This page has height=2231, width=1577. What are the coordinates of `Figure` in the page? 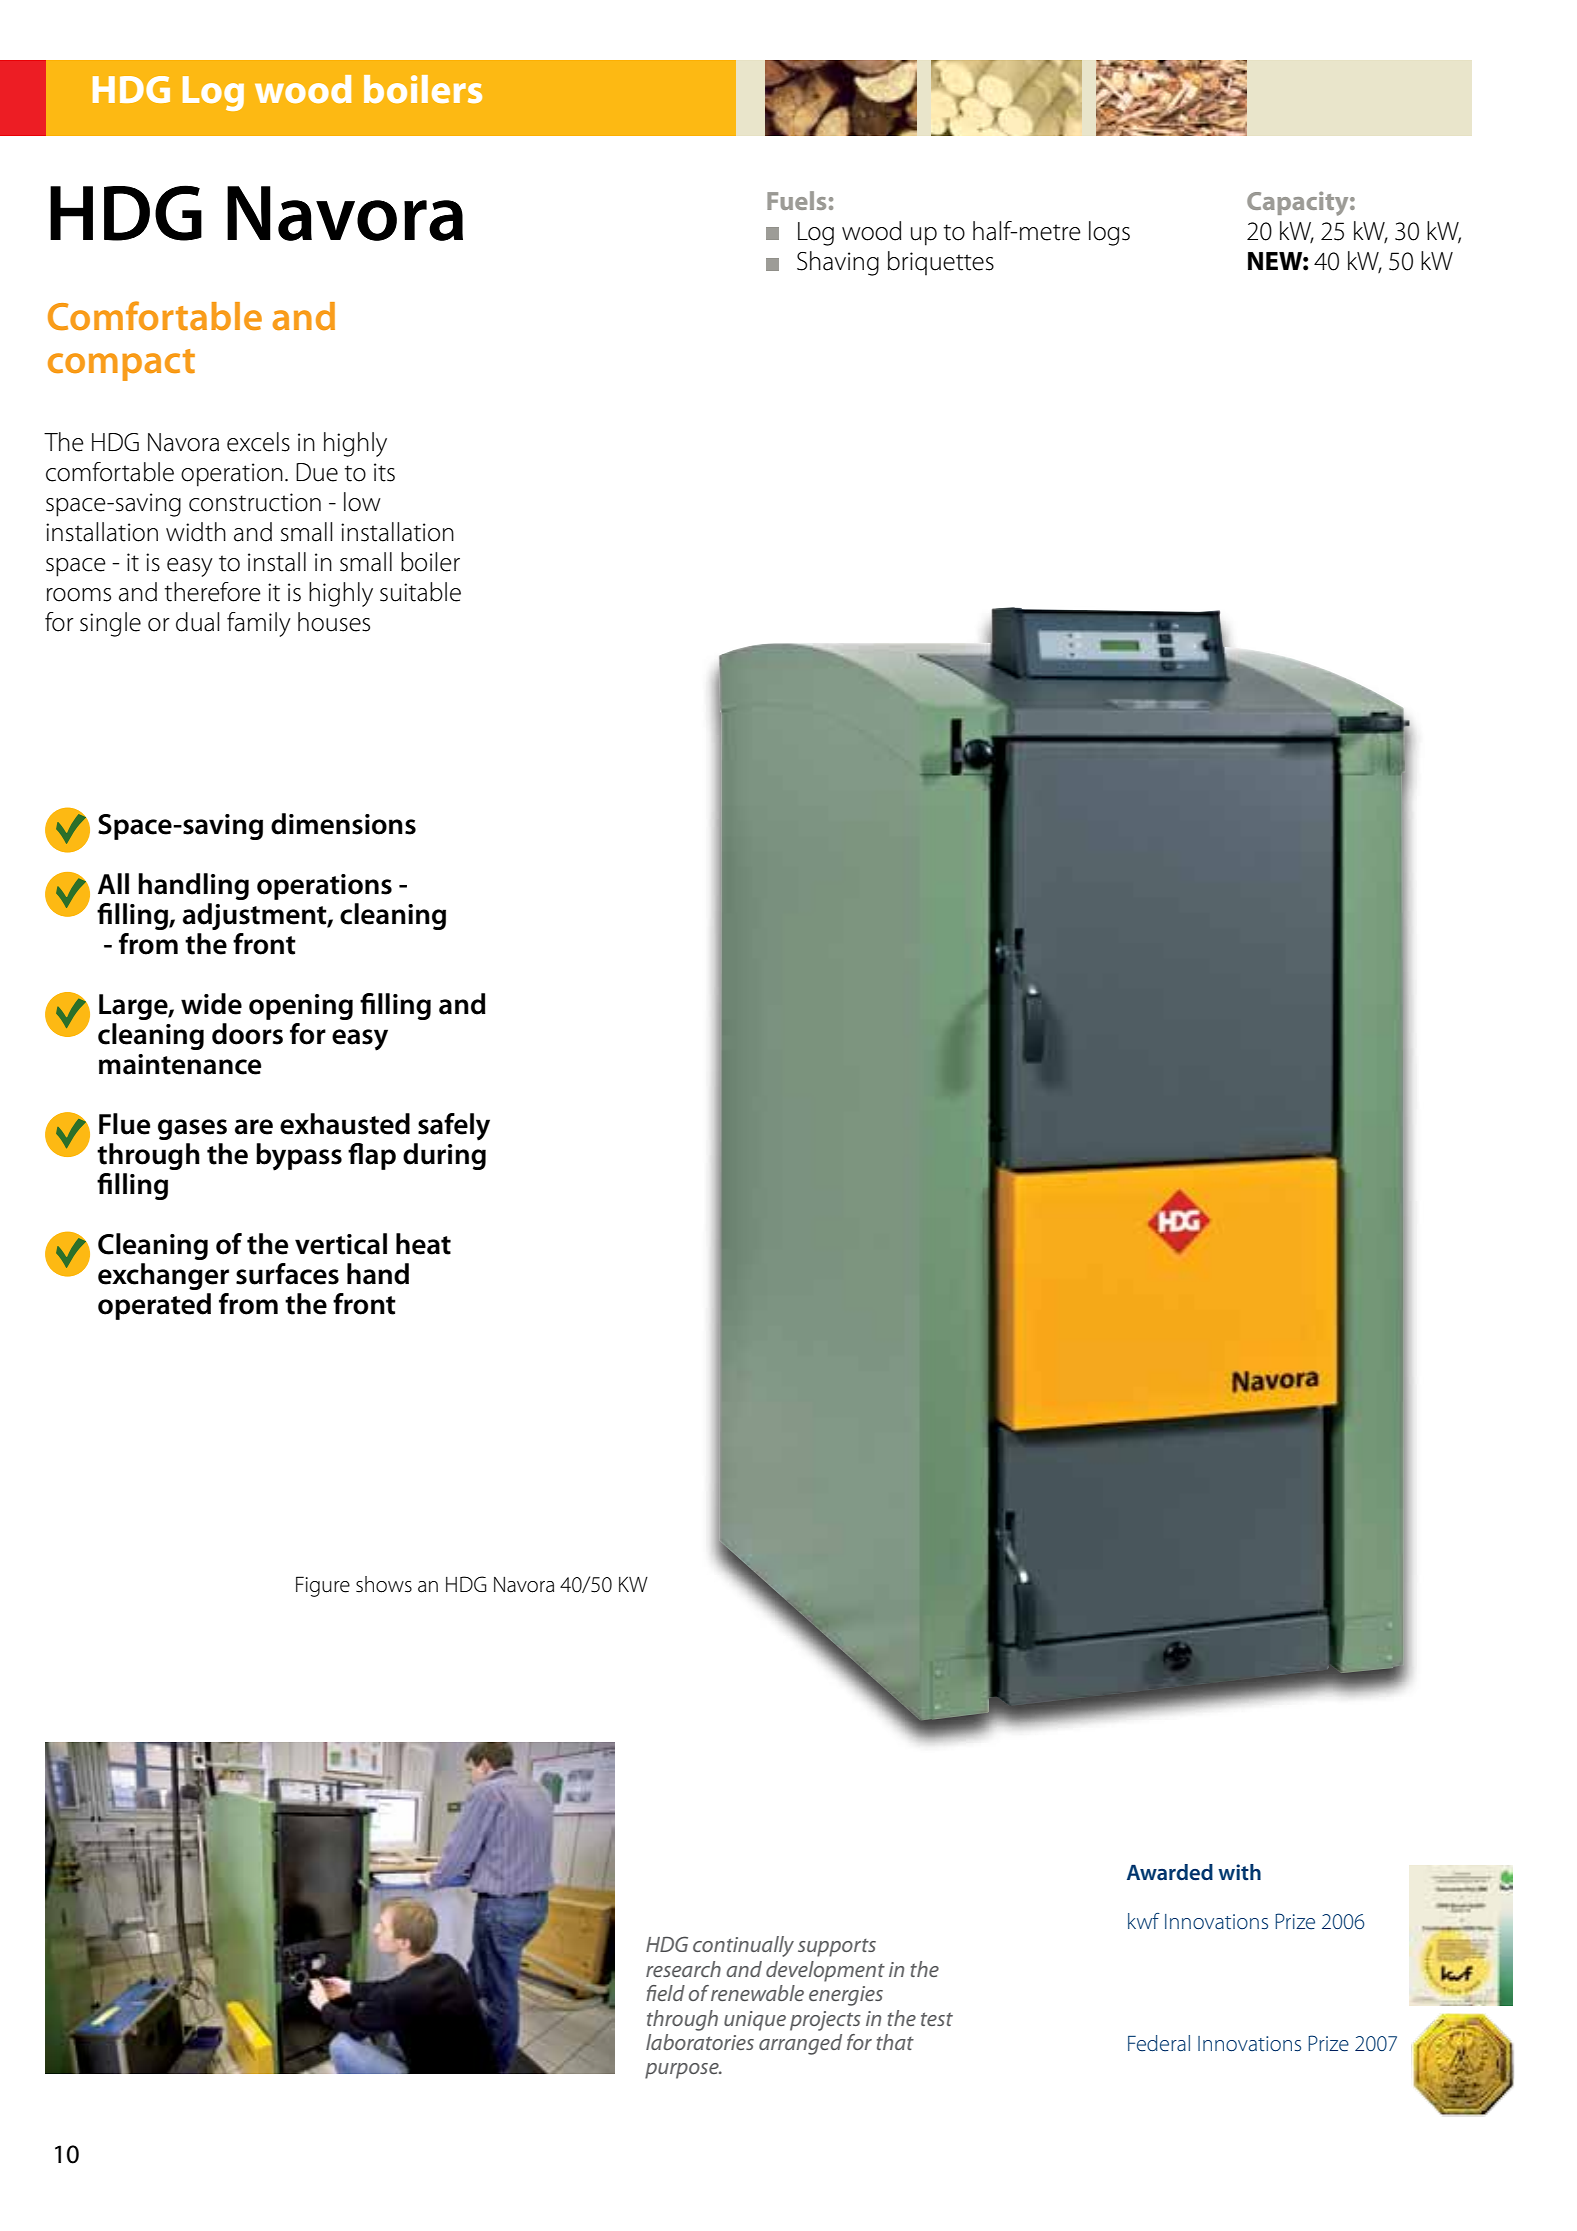 It's located at (323, 1586).
